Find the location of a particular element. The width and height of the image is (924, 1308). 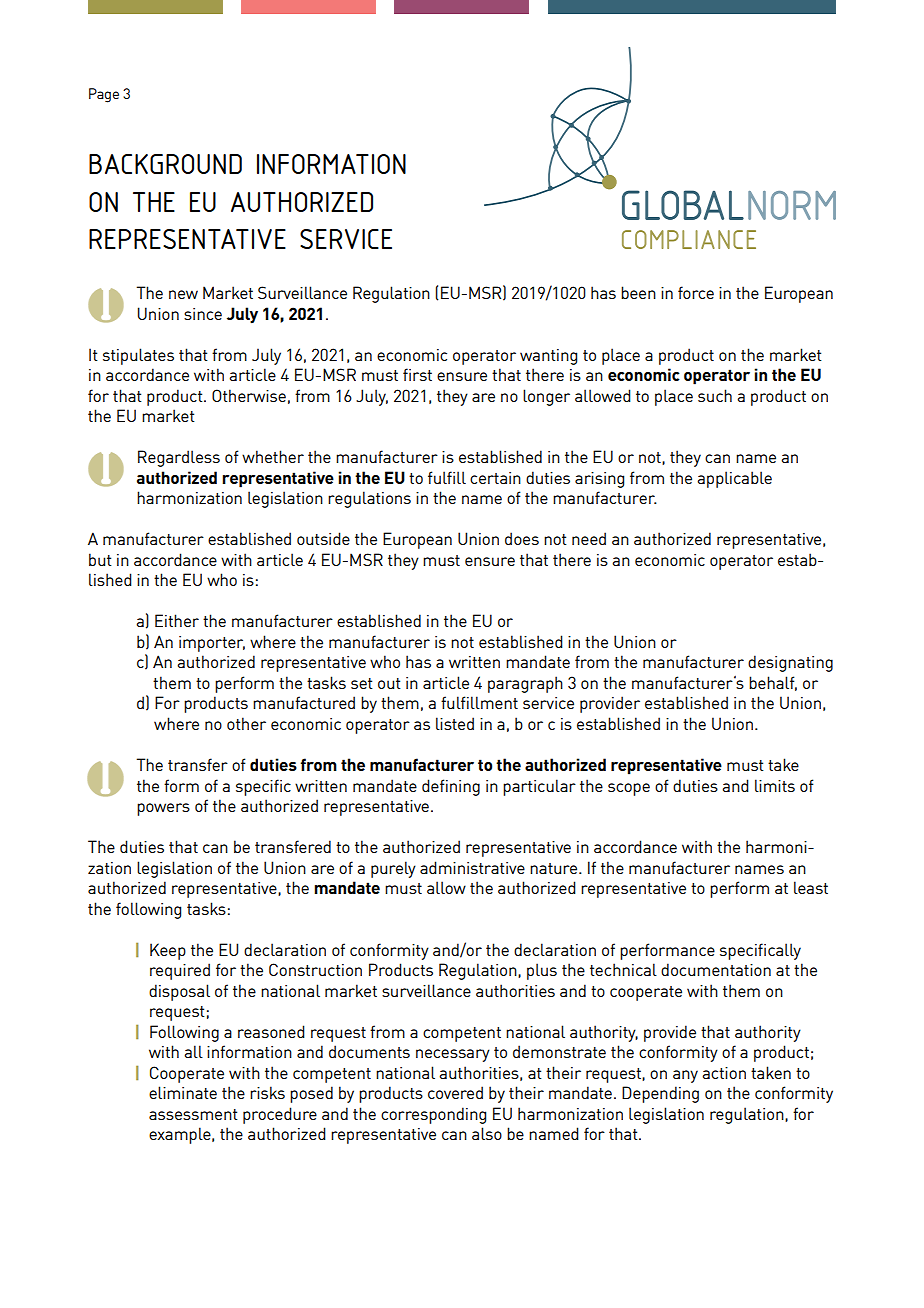

least is located at coordinates (811, 887).
